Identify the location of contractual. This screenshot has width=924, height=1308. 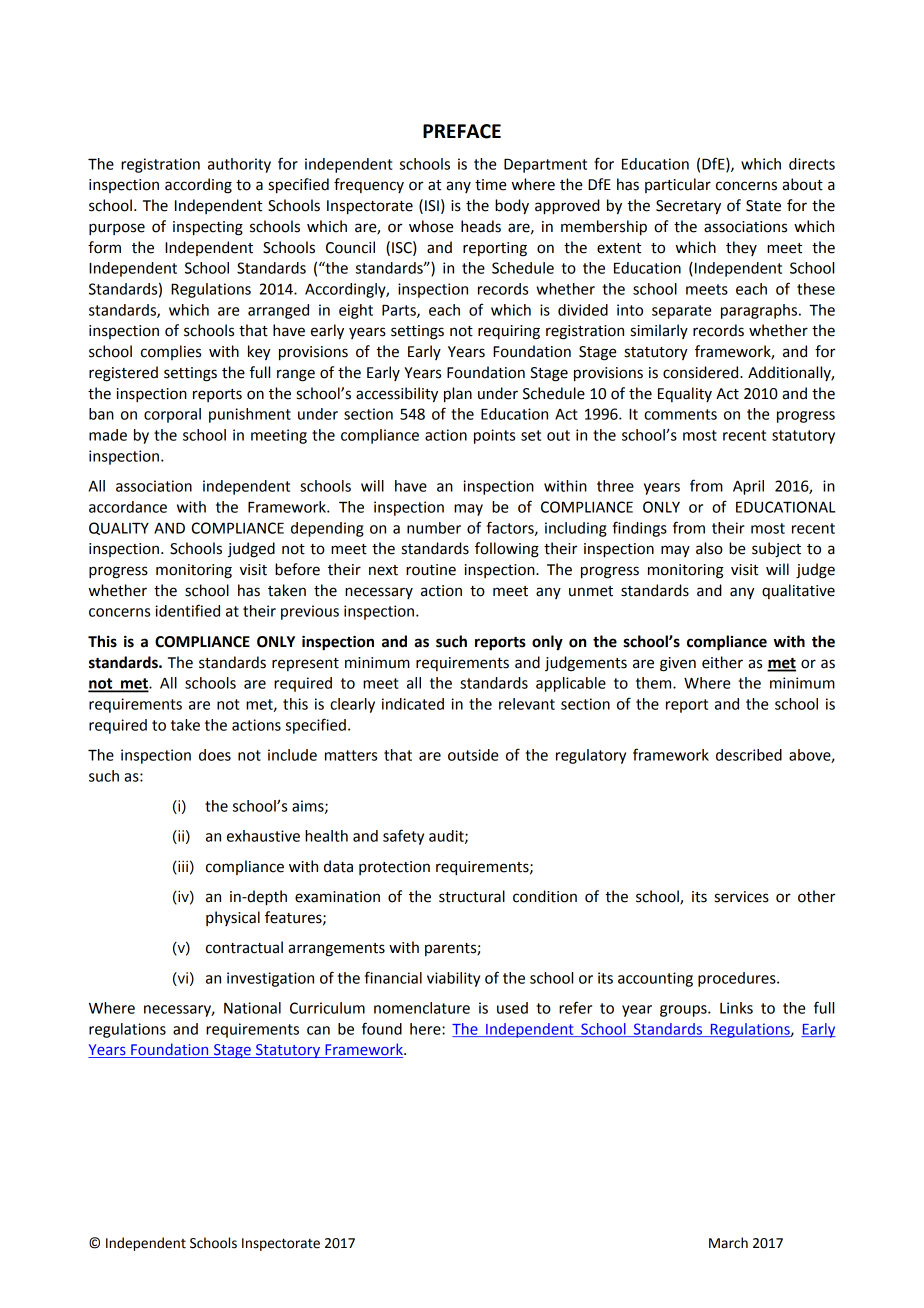
(244, 947).
